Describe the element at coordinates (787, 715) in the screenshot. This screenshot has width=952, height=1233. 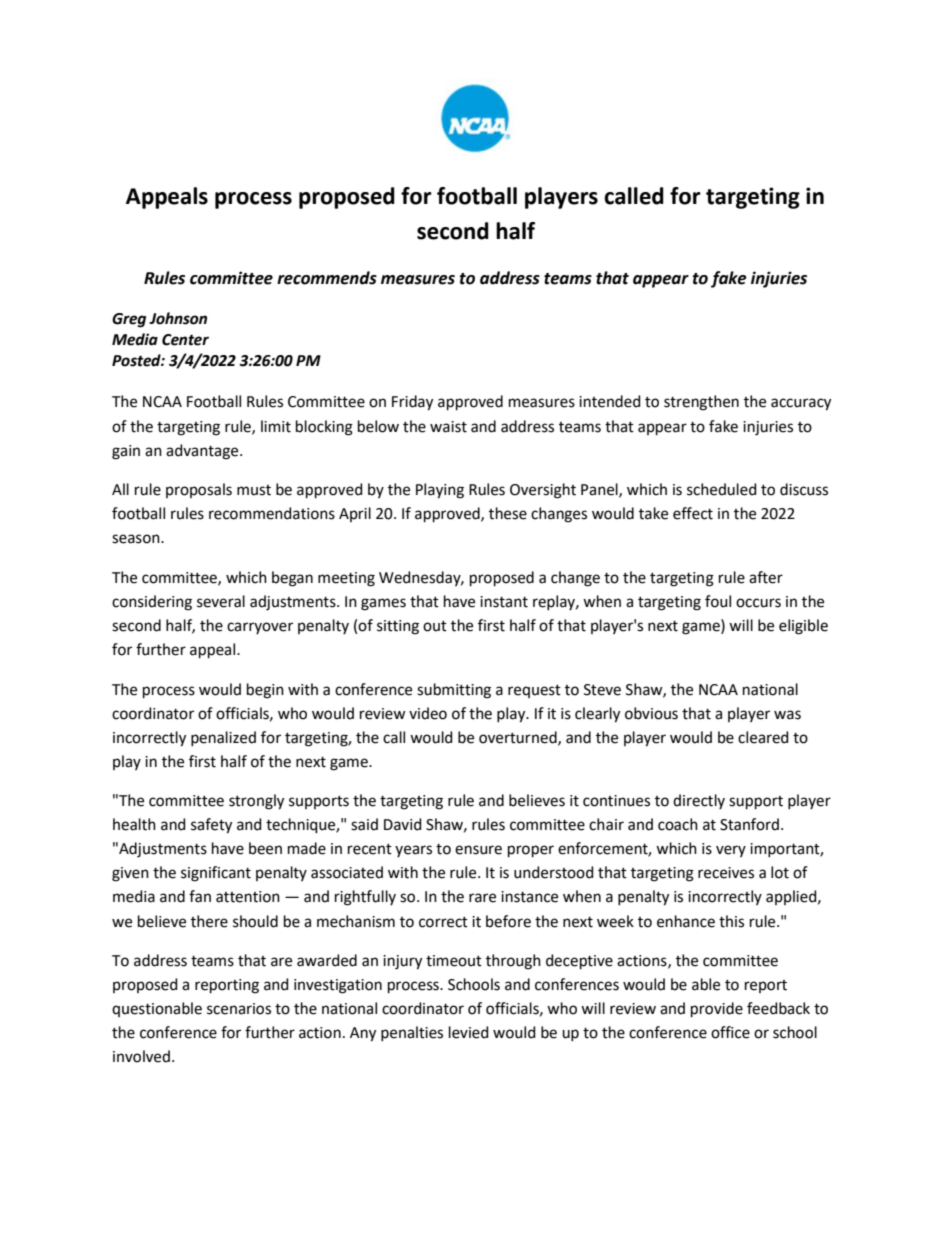
I see `was` at that location.
